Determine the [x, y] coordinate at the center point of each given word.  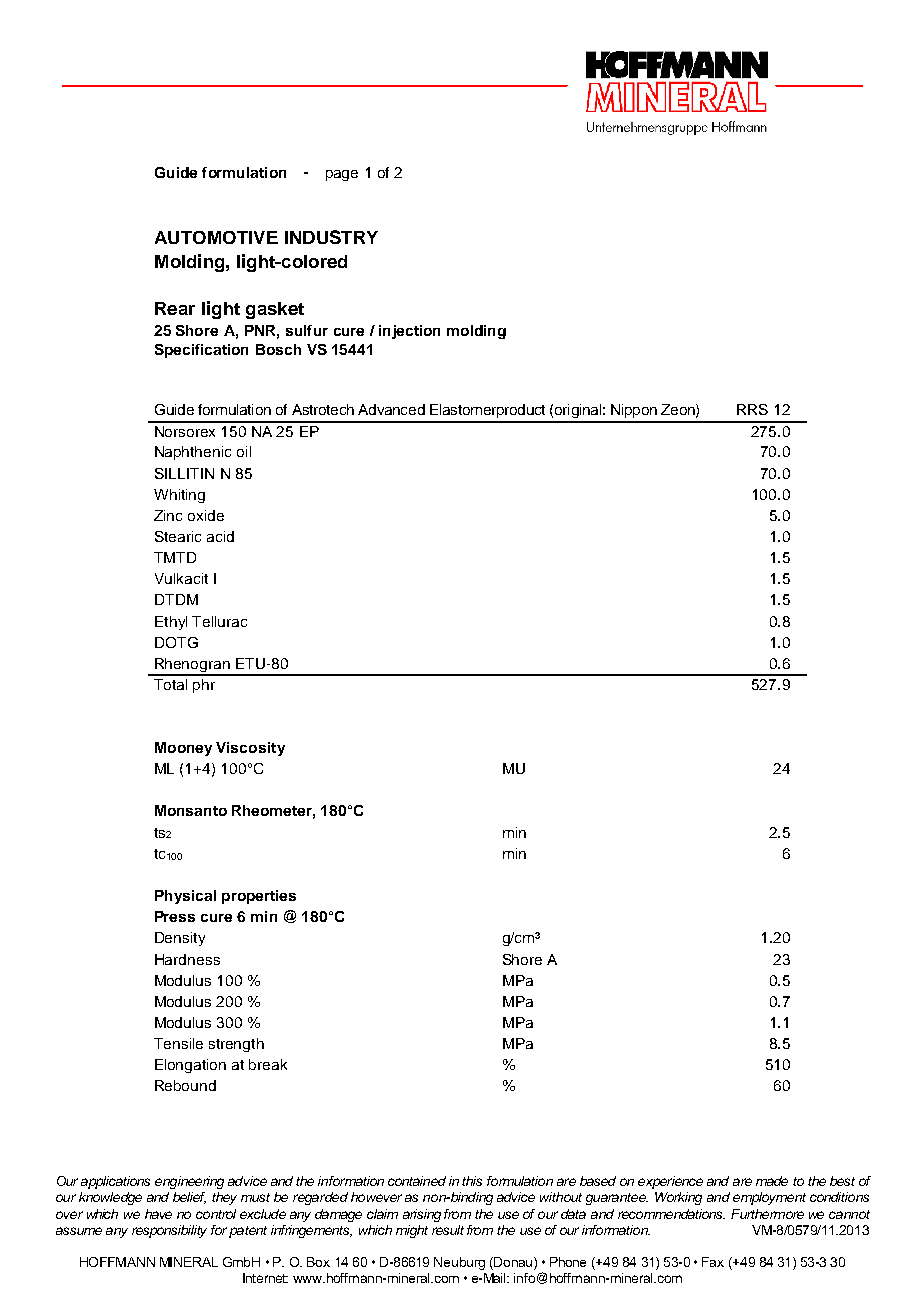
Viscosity [250, 749]
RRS [752, 409]
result [448, 1230]
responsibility [169, 1231]
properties [259, 897]
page [342, 175]
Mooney [183, 749]
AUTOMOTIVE [216, 237]
